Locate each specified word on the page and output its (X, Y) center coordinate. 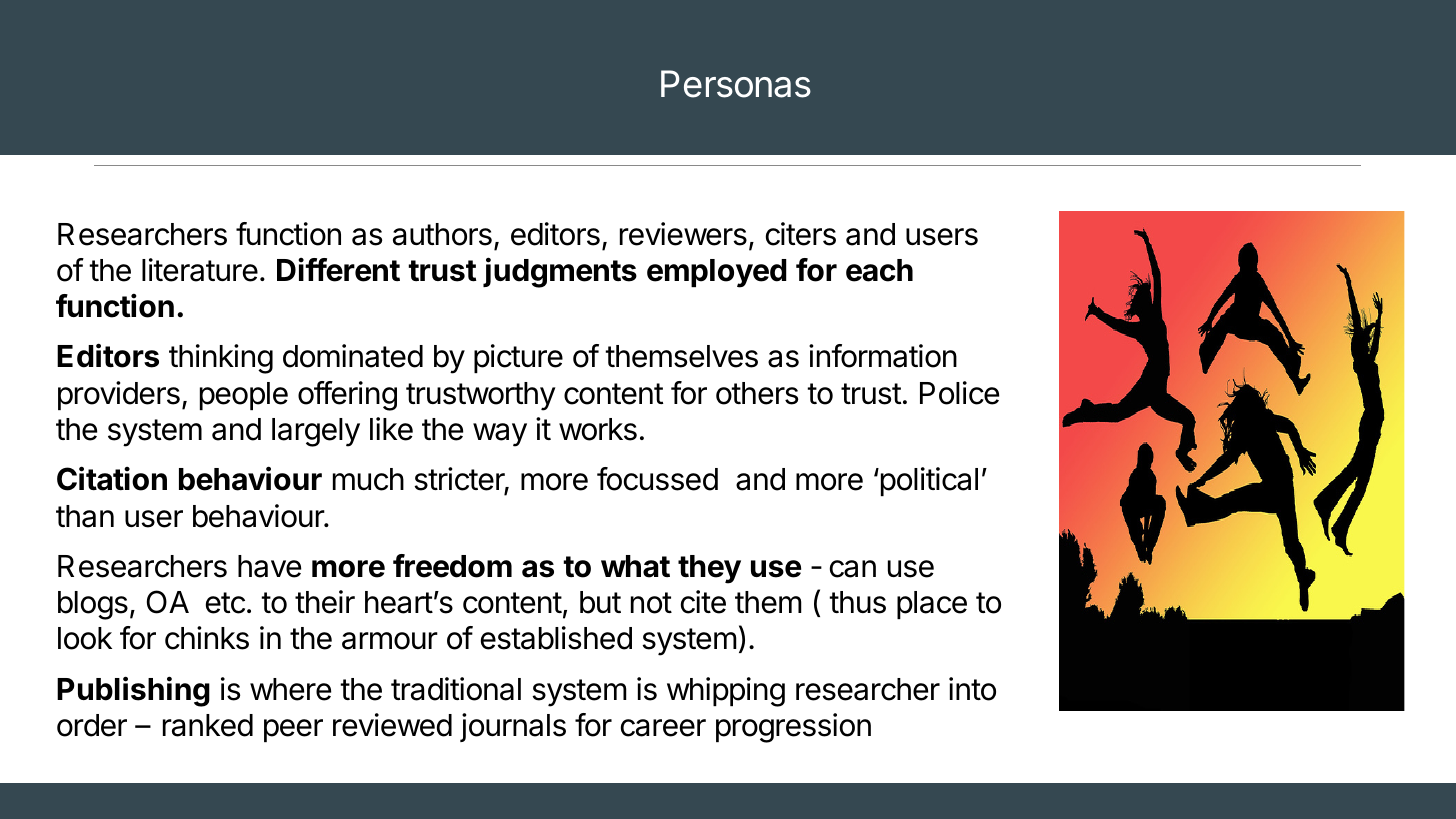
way (500, 435)
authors (442, 234)
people (244, 396)
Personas (736, 84)
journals (513, 727)
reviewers (683, 234)
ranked (208, 725)
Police (959, 393)
